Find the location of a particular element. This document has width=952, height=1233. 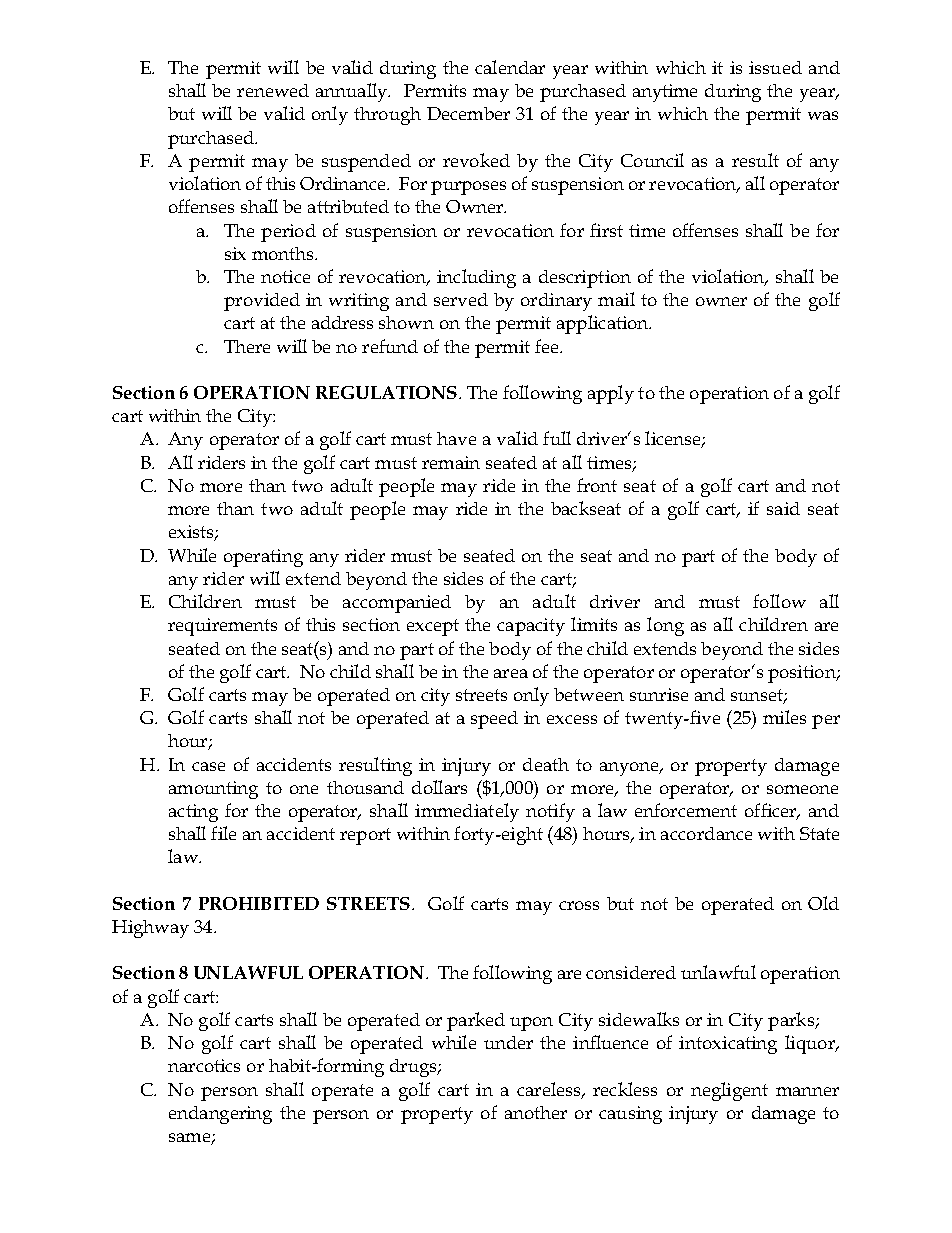

issued is located at coordinates (775, 67).
